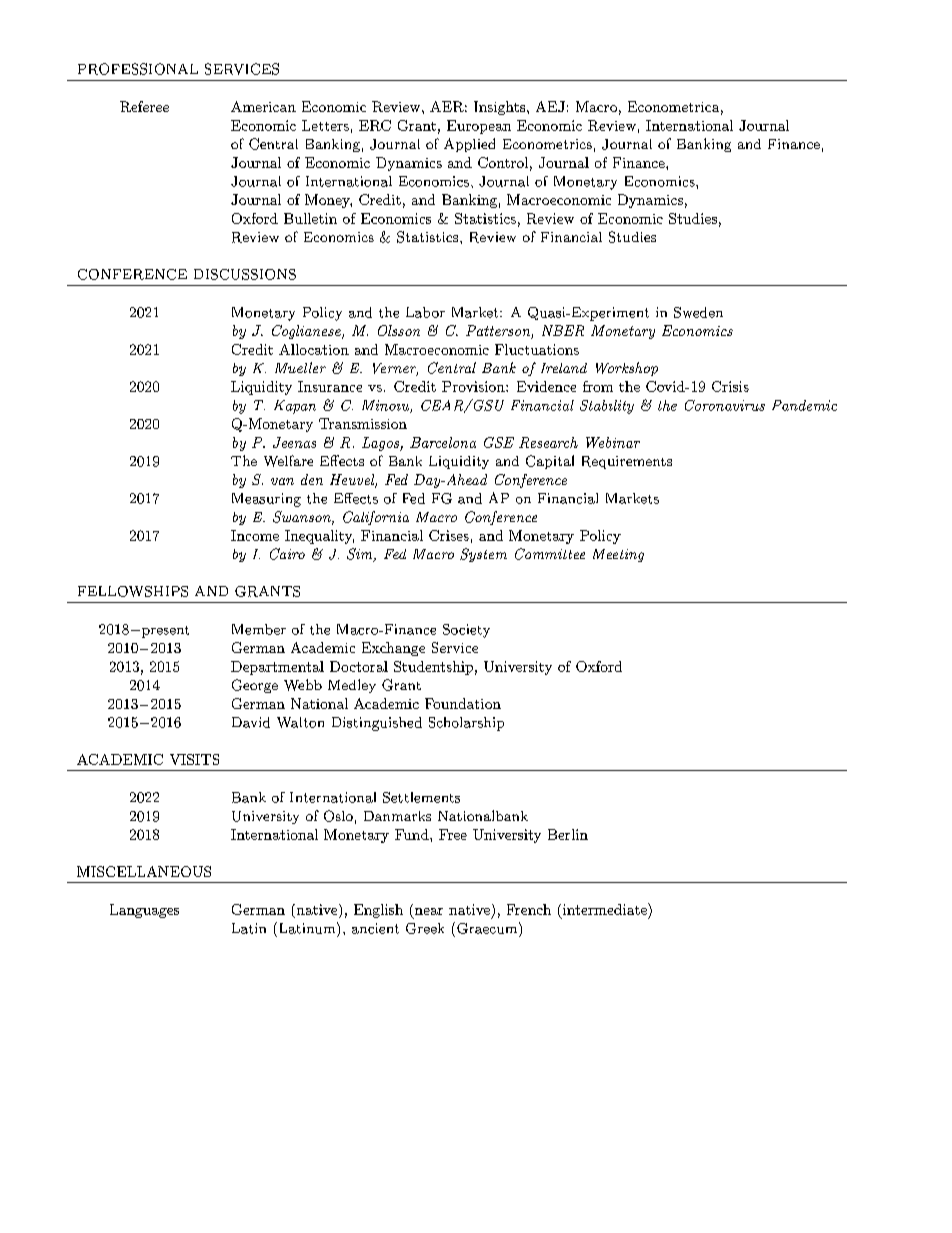  Describe the element at coordinates (429, 911) in the page. I see `near` at that location.
